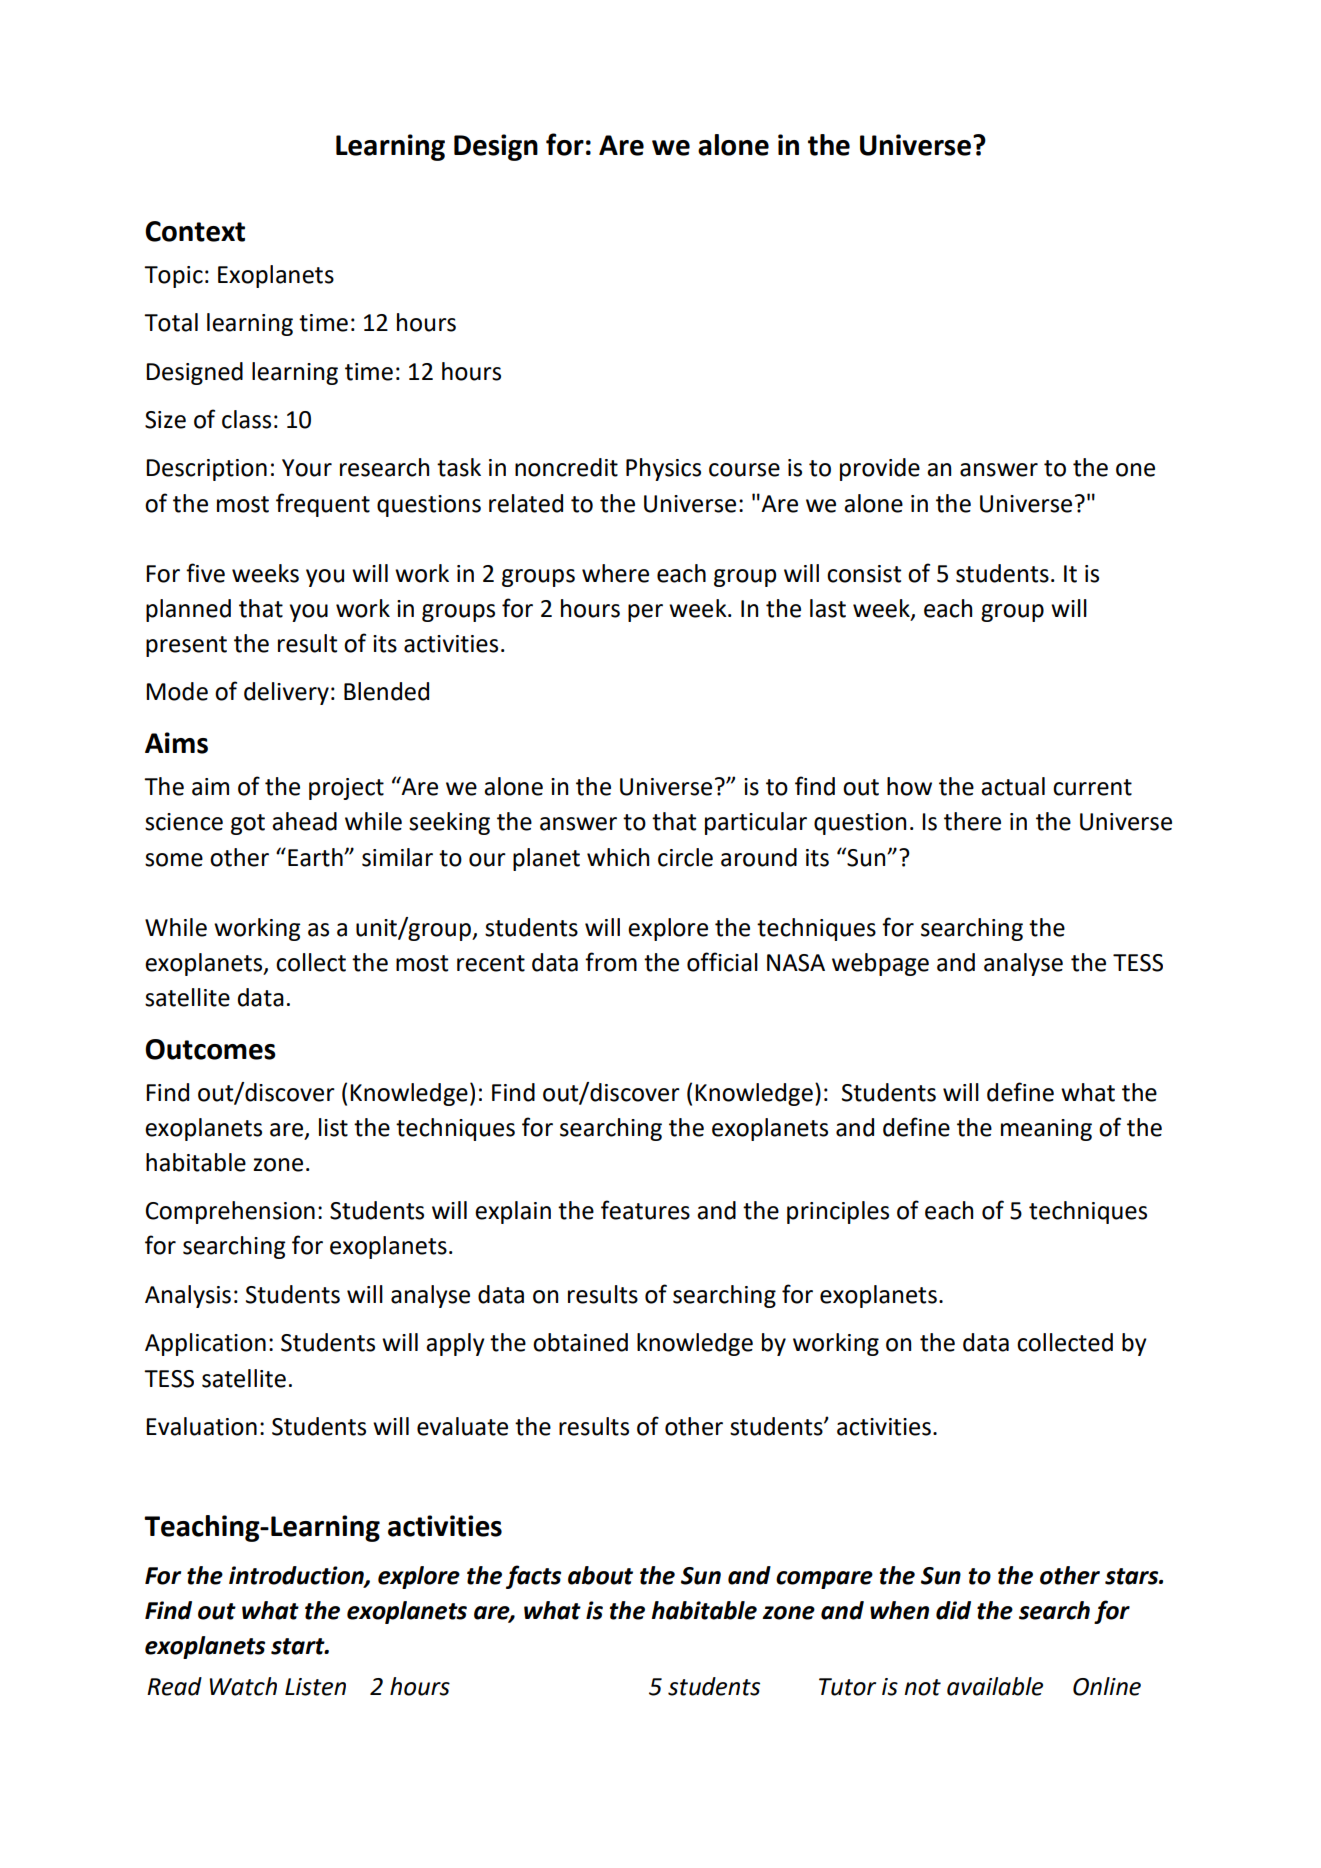 This page has width=1321, height=1868. Describe the element at coordinates (880, 469) in the page. I see `provide` at that location.
